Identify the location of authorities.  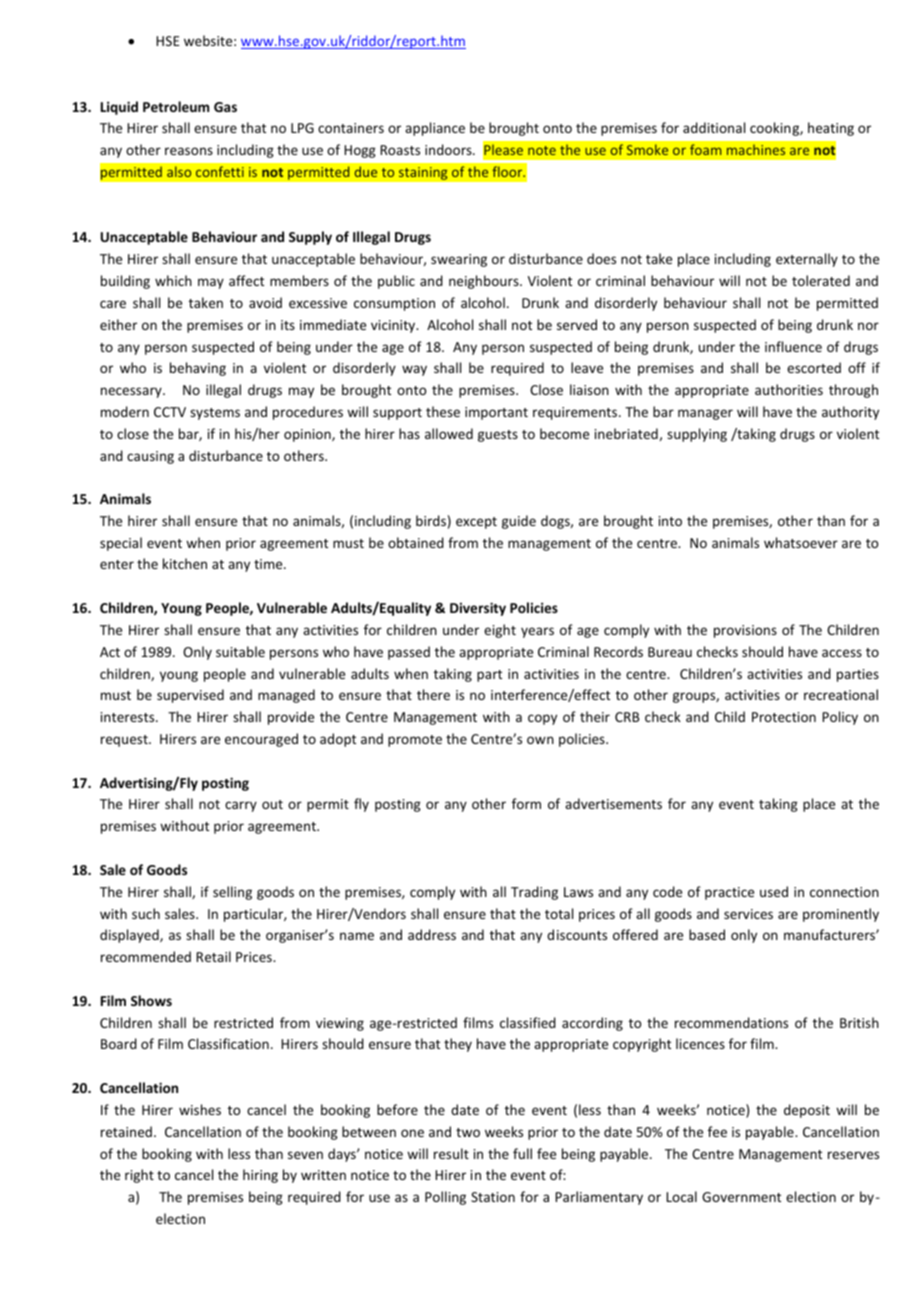
(789, 389).
